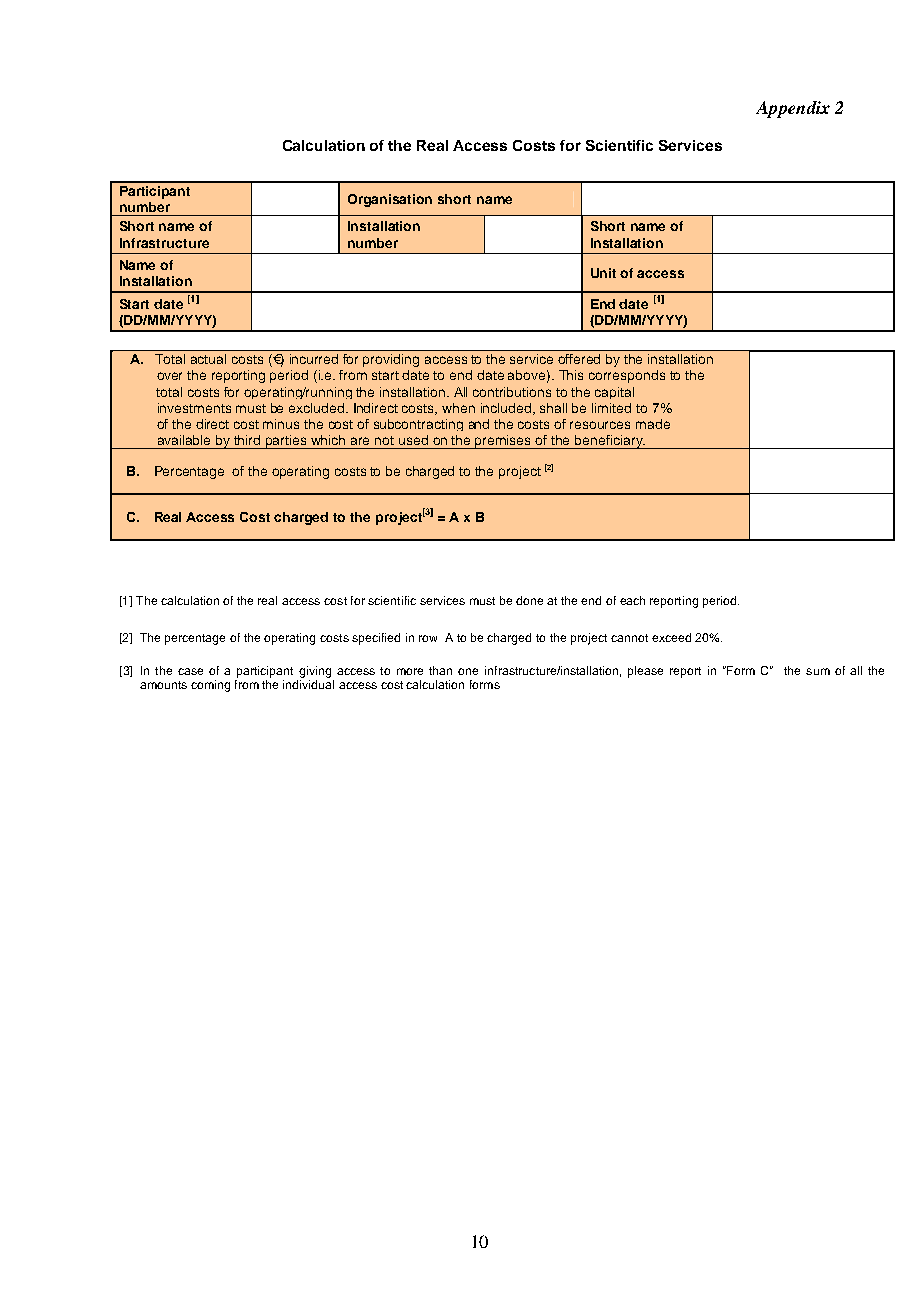  I want to click on than, so click(440, 670).
